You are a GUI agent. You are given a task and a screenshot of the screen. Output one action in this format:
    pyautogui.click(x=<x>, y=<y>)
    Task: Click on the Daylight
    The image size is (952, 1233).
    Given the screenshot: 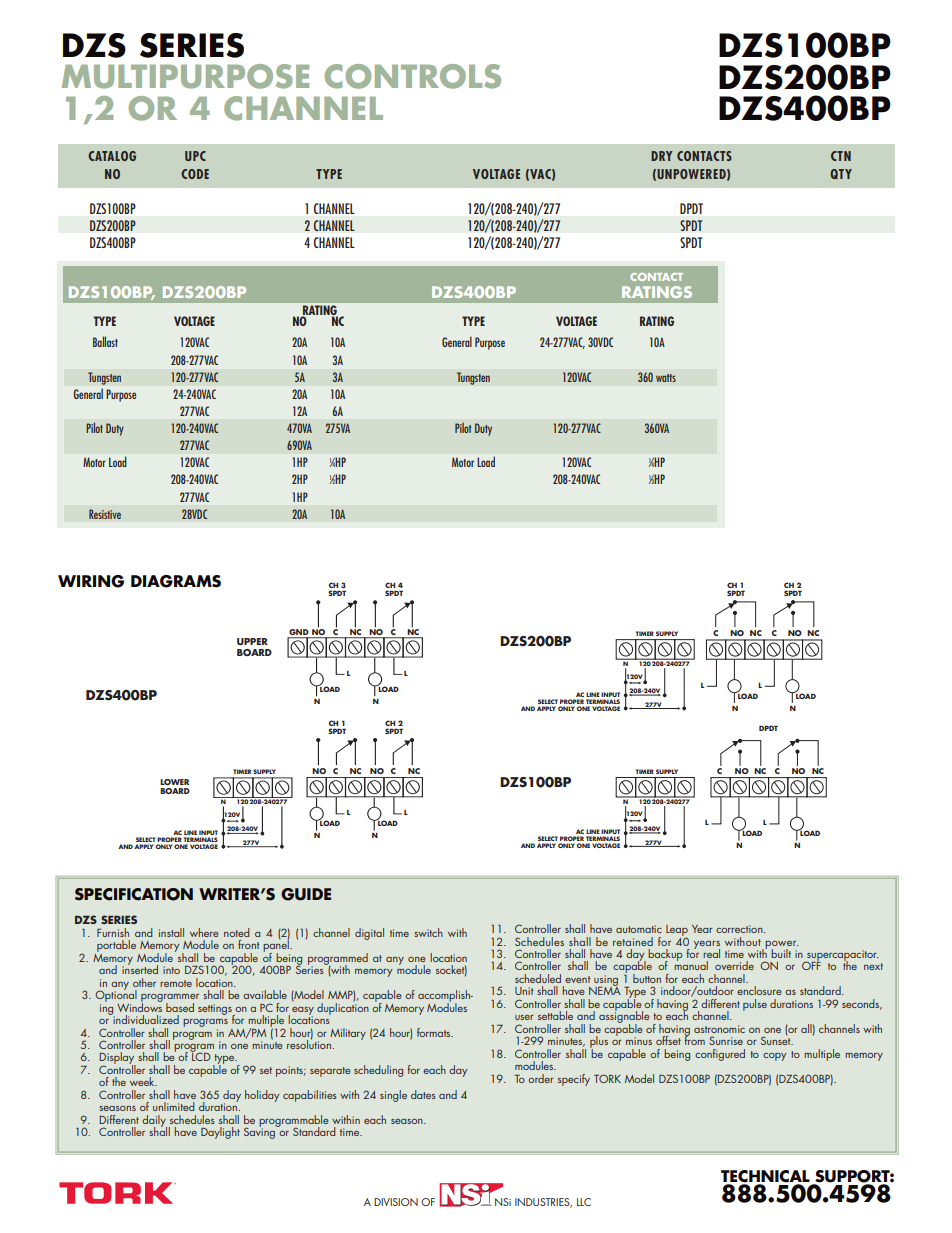 What is the action you would take?
    pyautogui.click(x=220, y=1133)
